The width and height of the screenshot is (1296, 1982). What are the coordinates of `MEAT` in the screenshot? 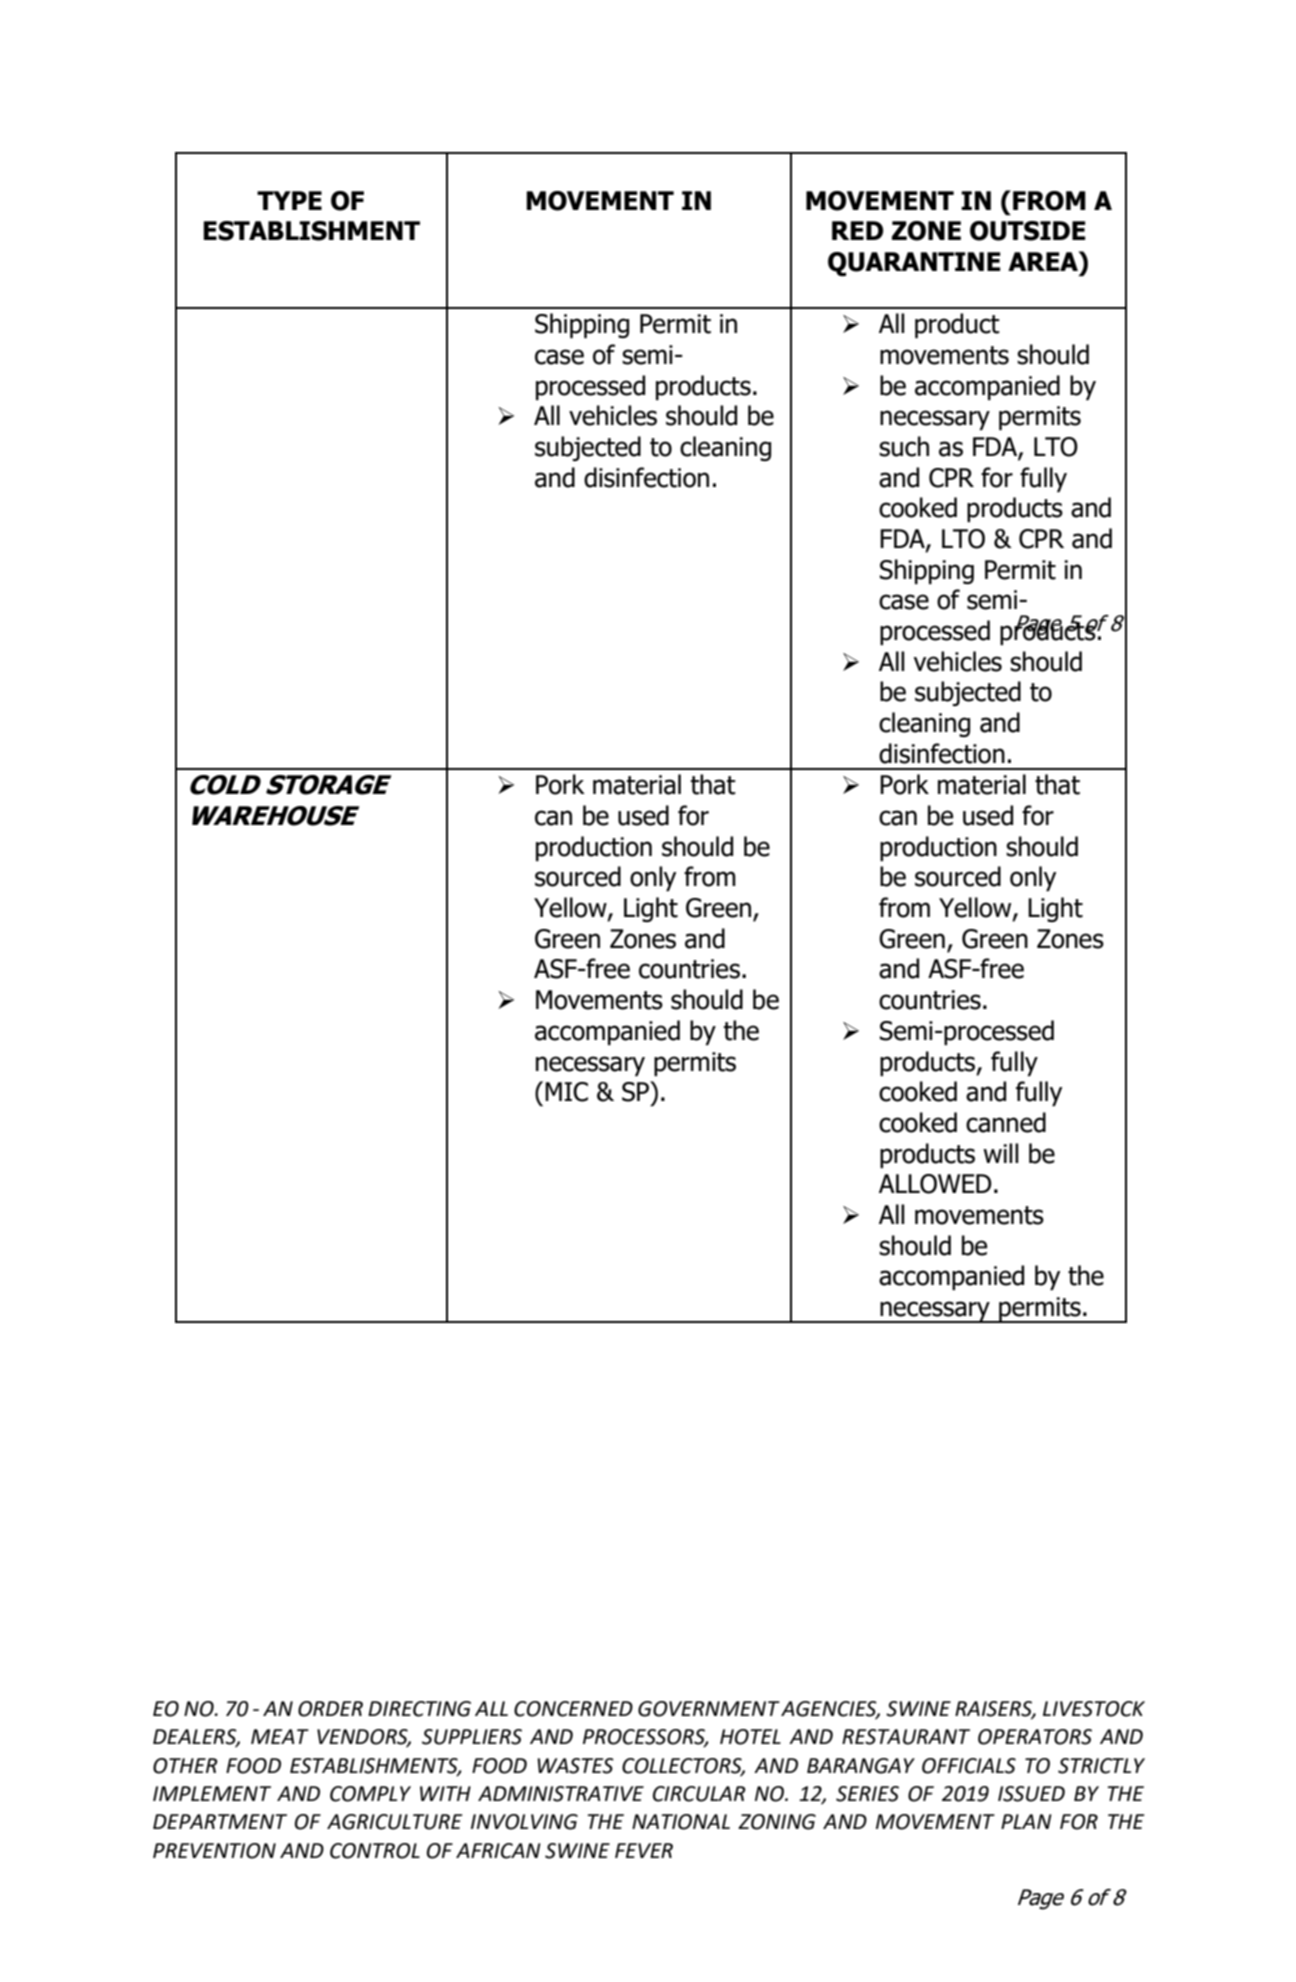 It's located at (280, 1736).
